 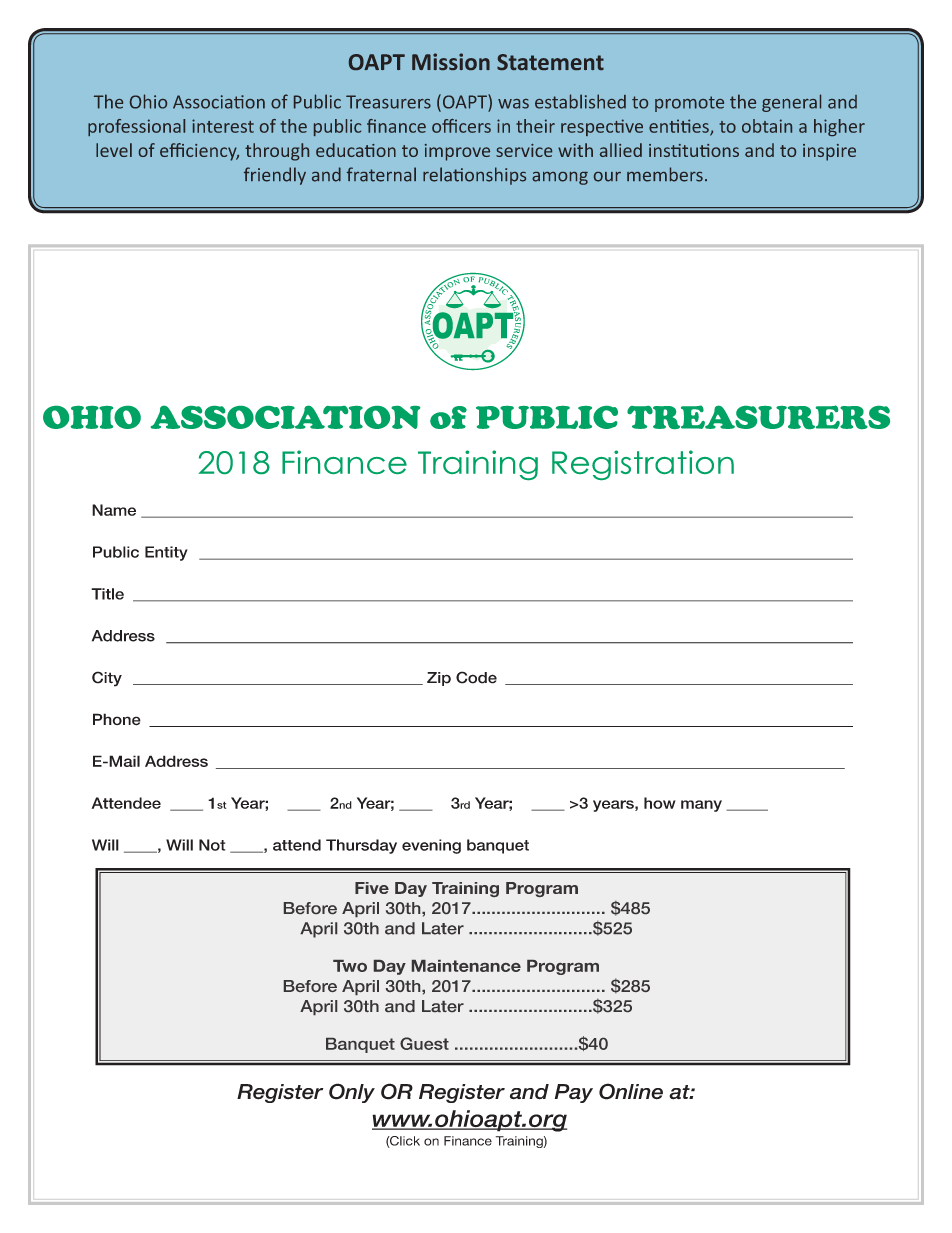 I want to click on general, so click(x=791, y=103).
